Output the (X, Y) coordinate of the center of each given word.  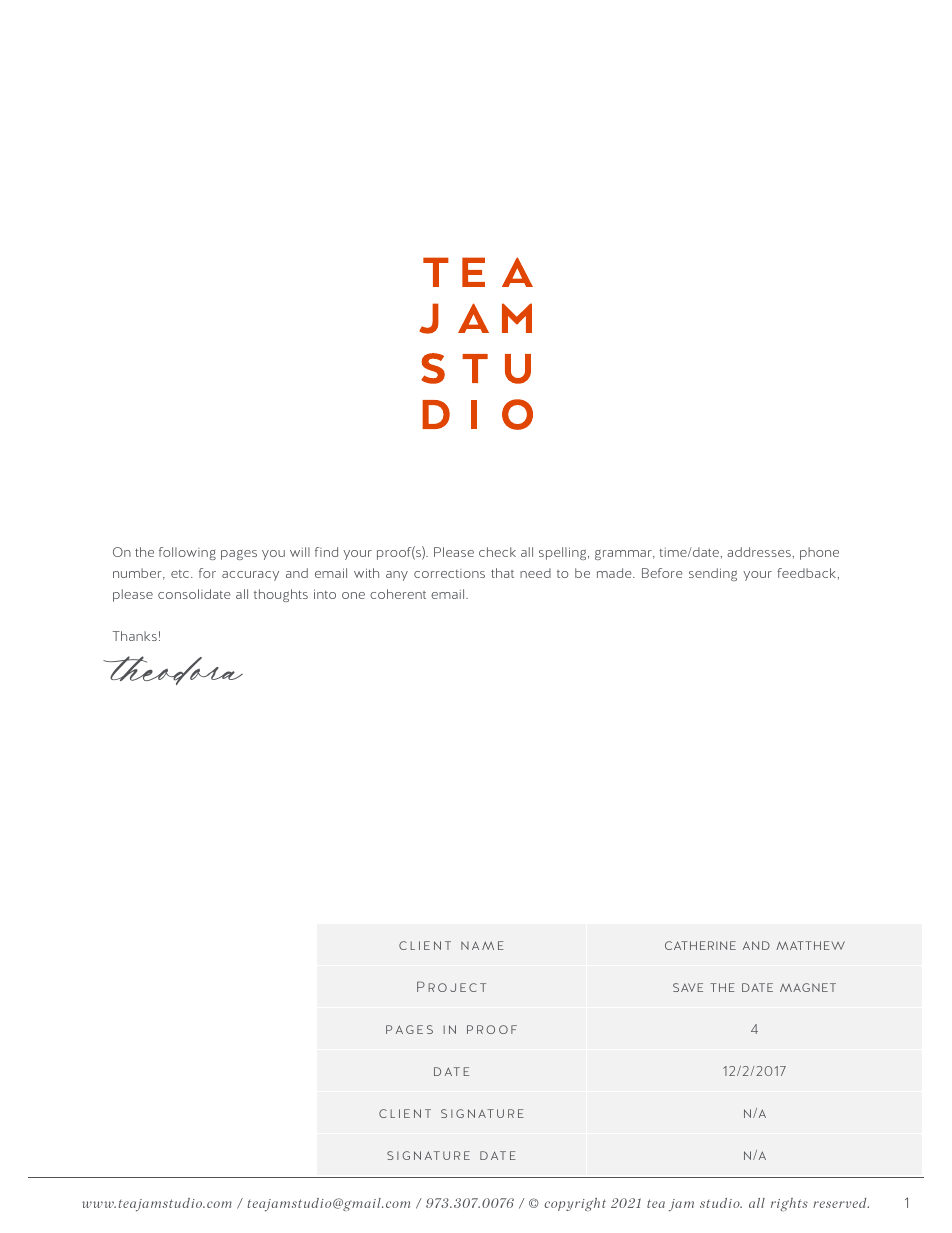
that (502, 573)
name (482, 945)
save (688, 987)
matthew (810, 945)
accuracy (250, 576)
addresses (759, 552)
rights (789, 1204)
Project (451, 986)
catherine (700, 945)
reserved (841, 1203)
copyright (575, 1204)
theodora (173, 670)
